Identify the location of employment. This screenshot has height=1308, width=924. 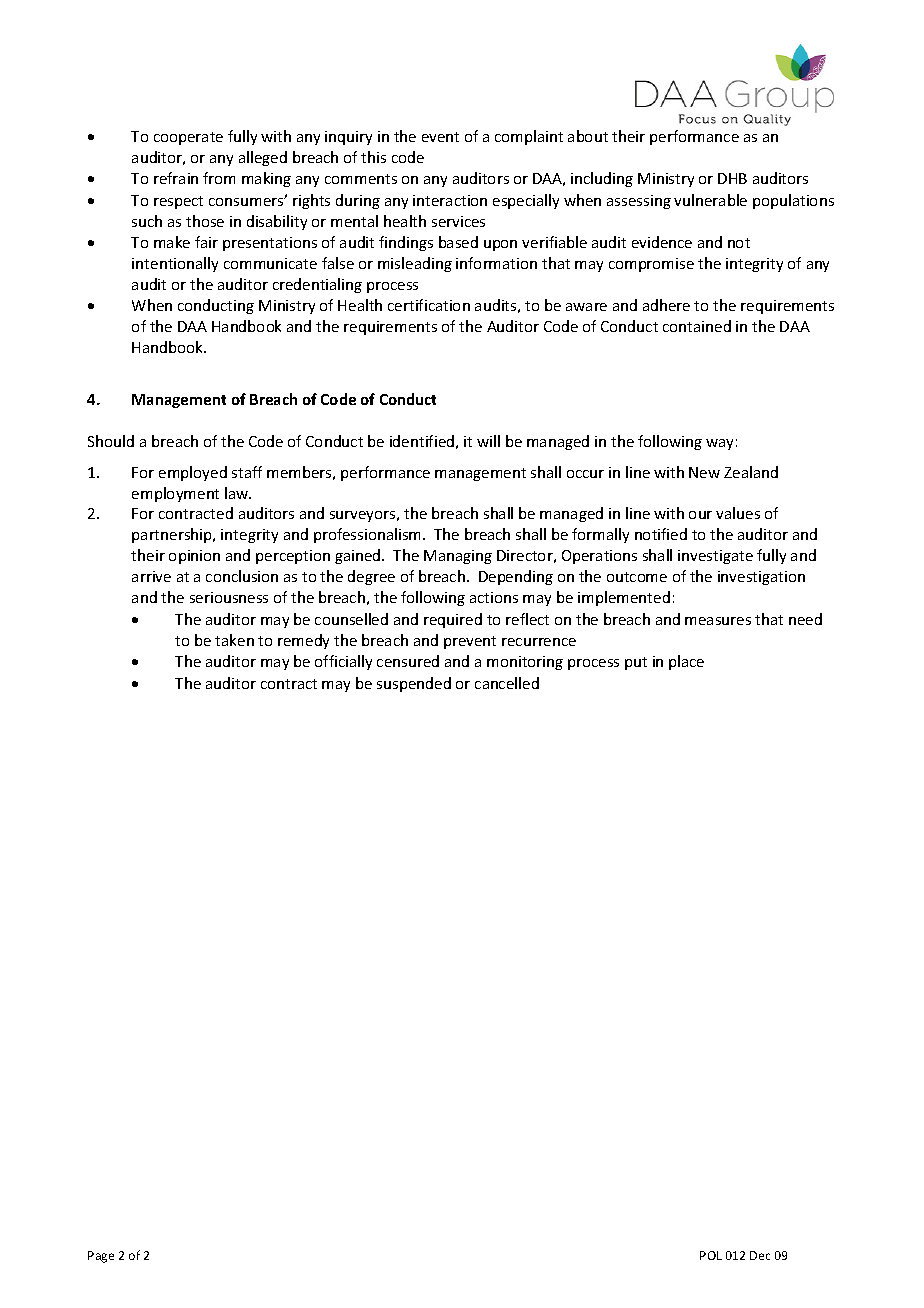
(175, 494).
